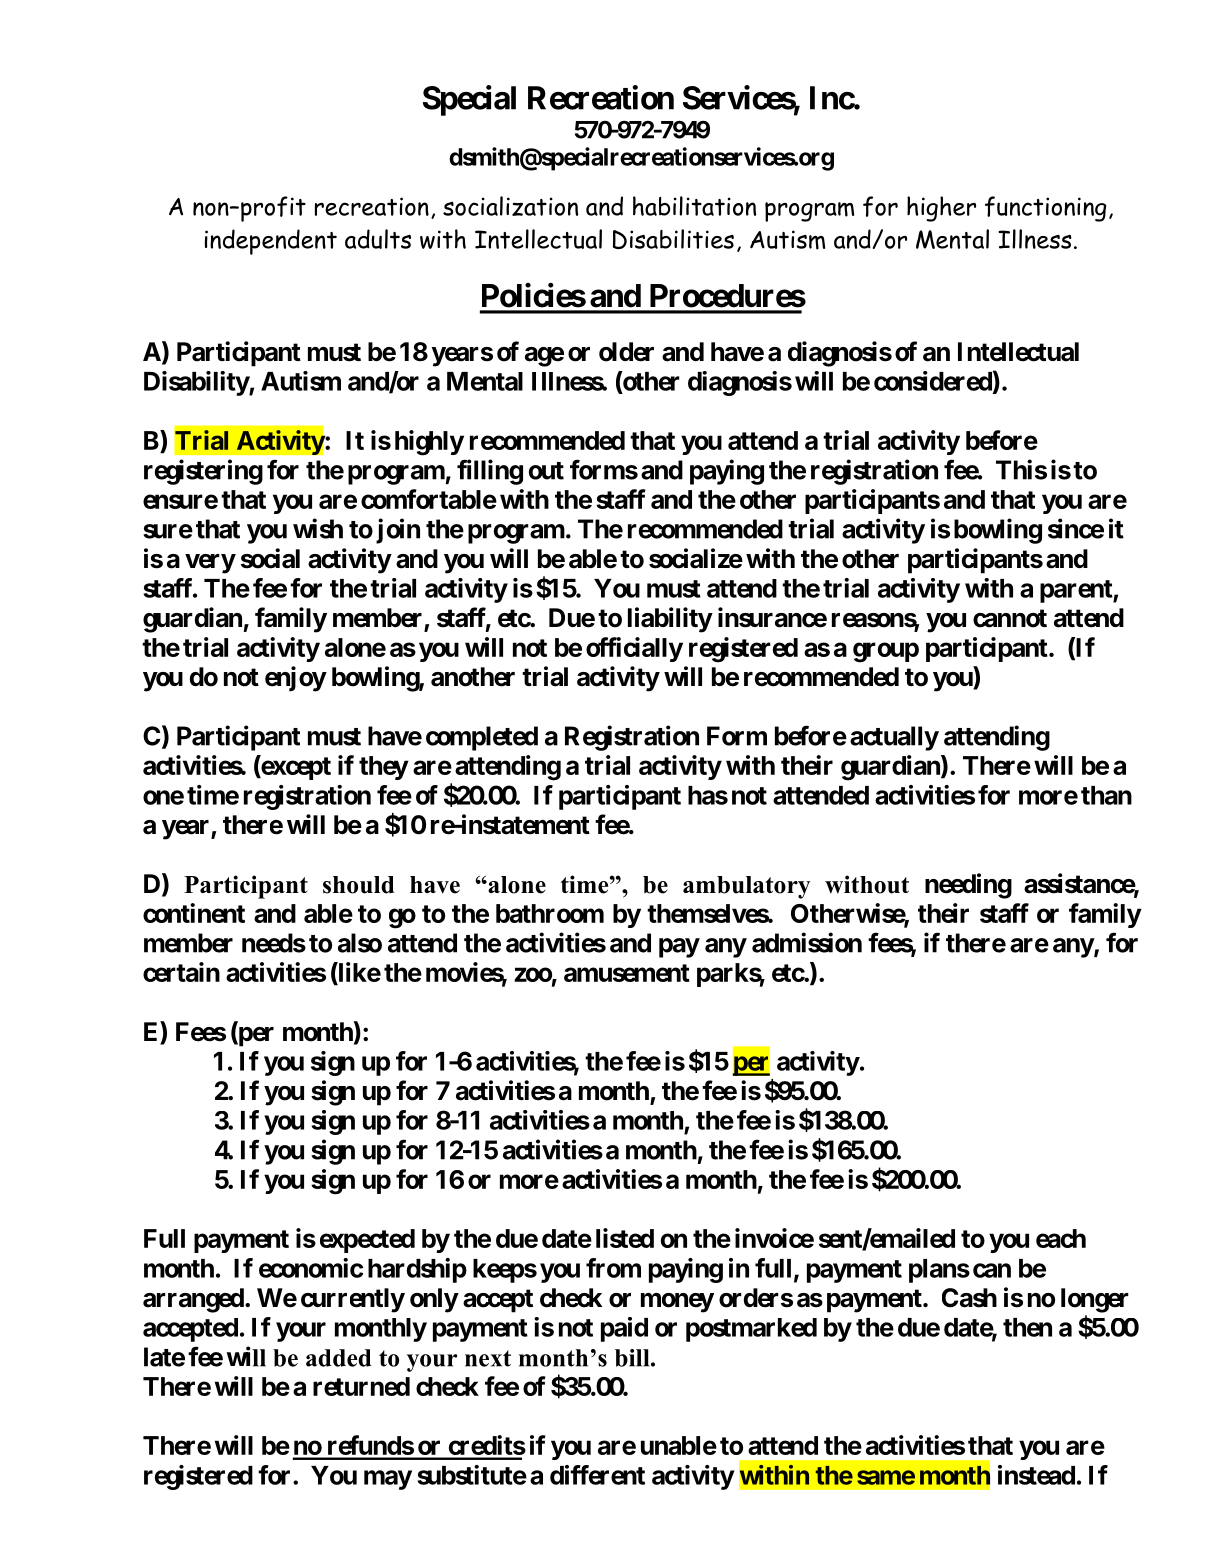 The image size is (1210, 1566). Describe the element at coordinates (271, 242) in the document. I see `independent` at that location.
